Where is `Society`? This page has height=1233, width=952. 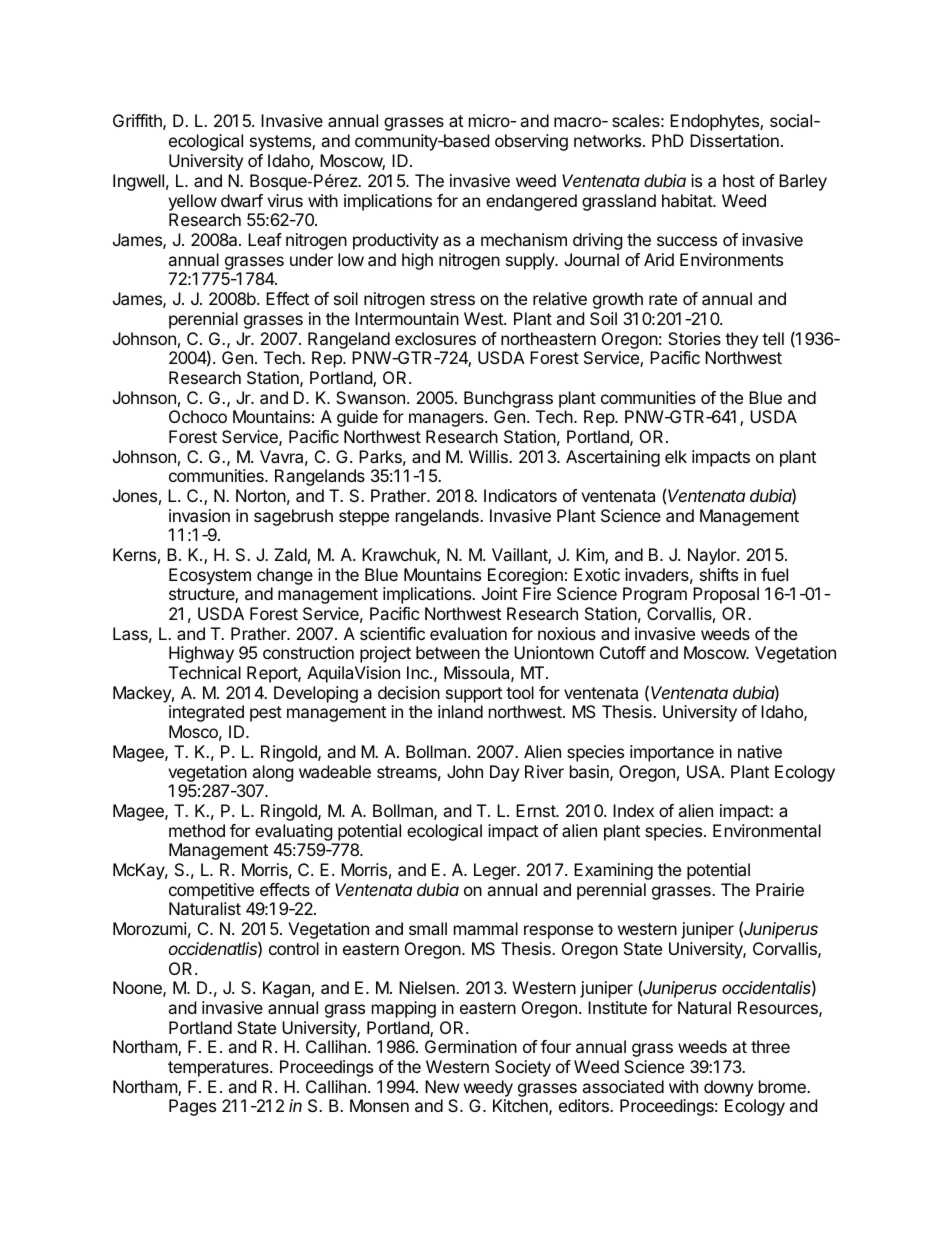
Society is located at coordinates (523, 1068).
